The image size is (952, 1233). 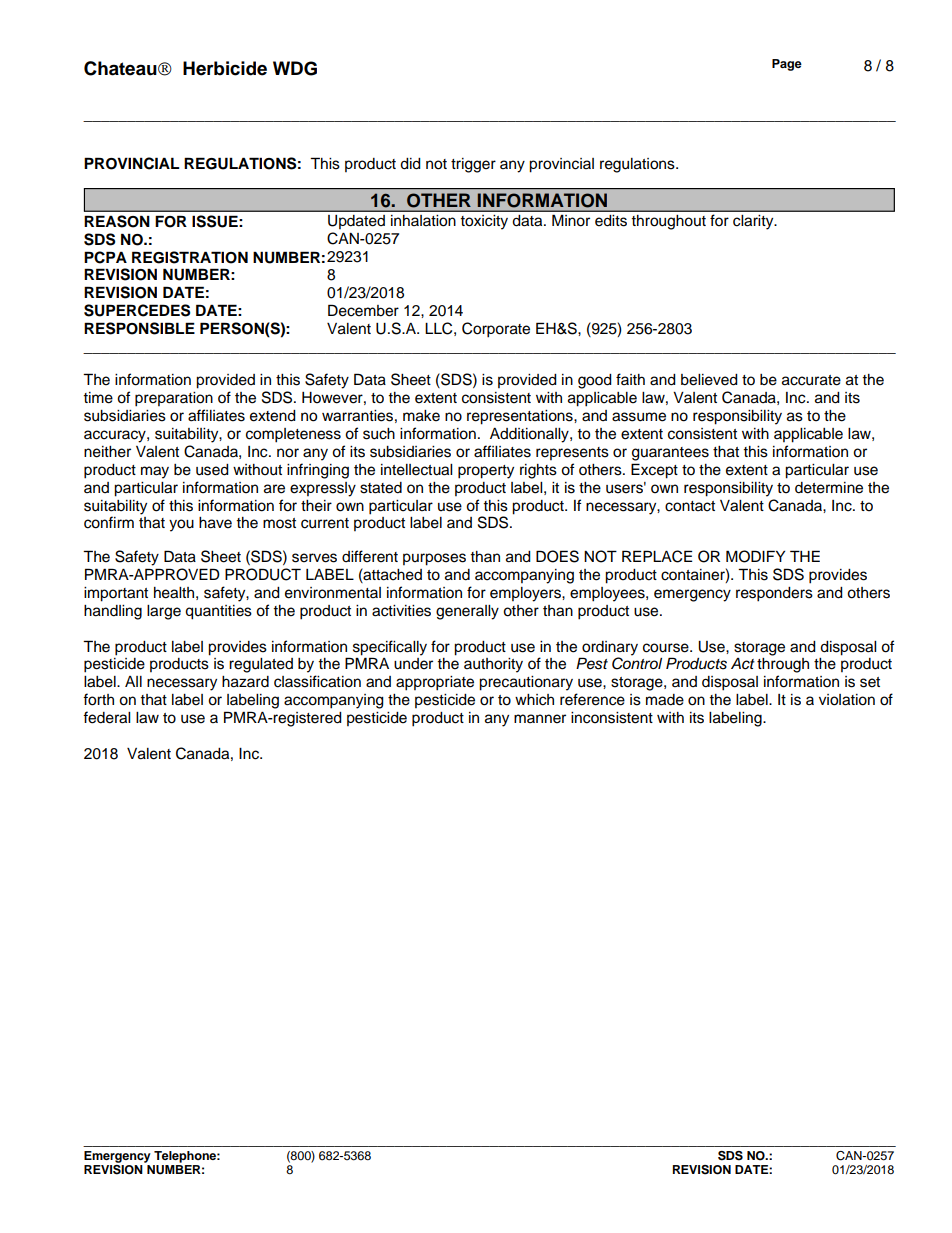 What do you see at coordinates (787, 65) in the screenshot?
I see `Page` at bounding box center [787, 65].
